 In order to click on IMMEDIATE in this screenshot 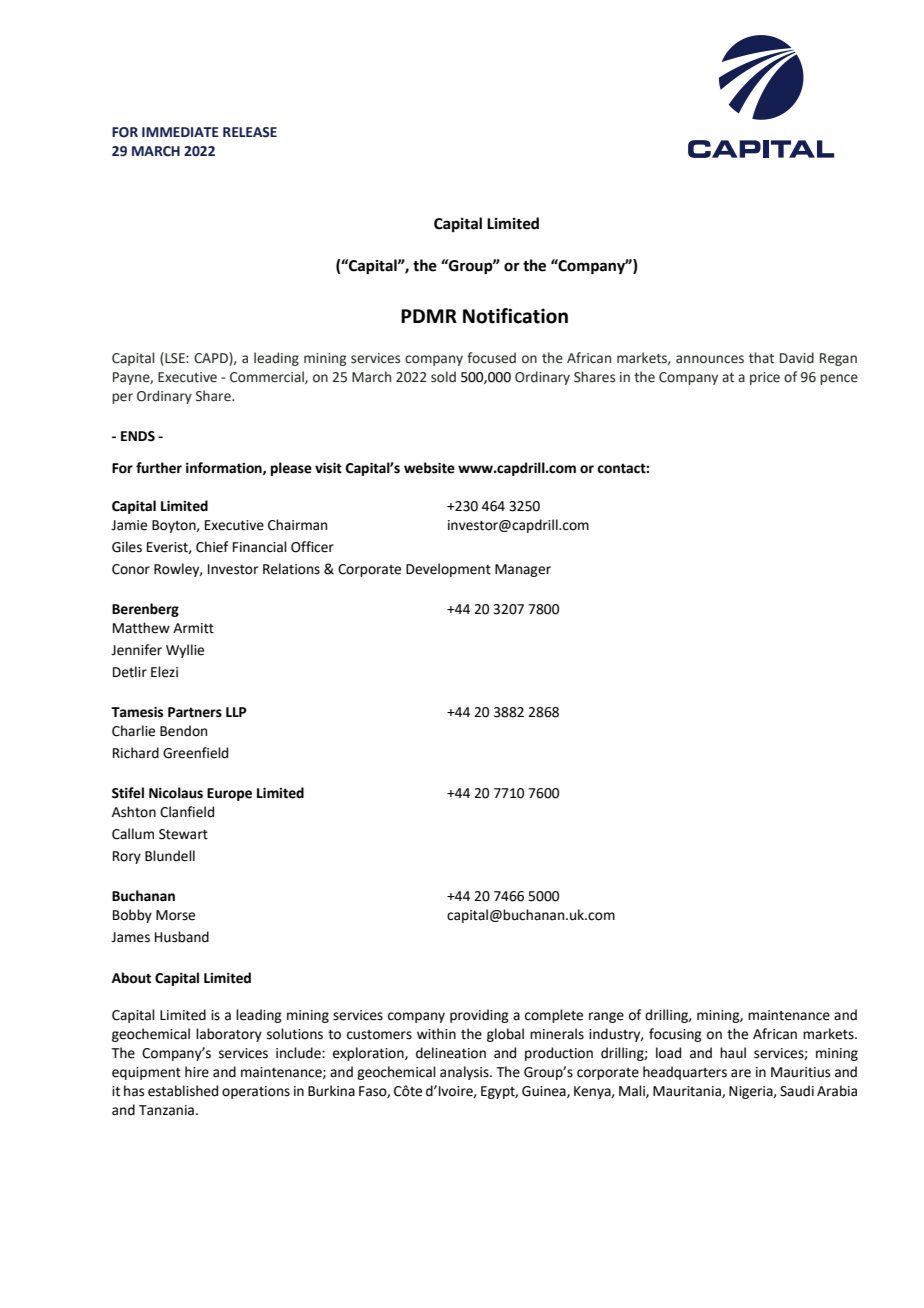, I will do `click(180, 132)`.
